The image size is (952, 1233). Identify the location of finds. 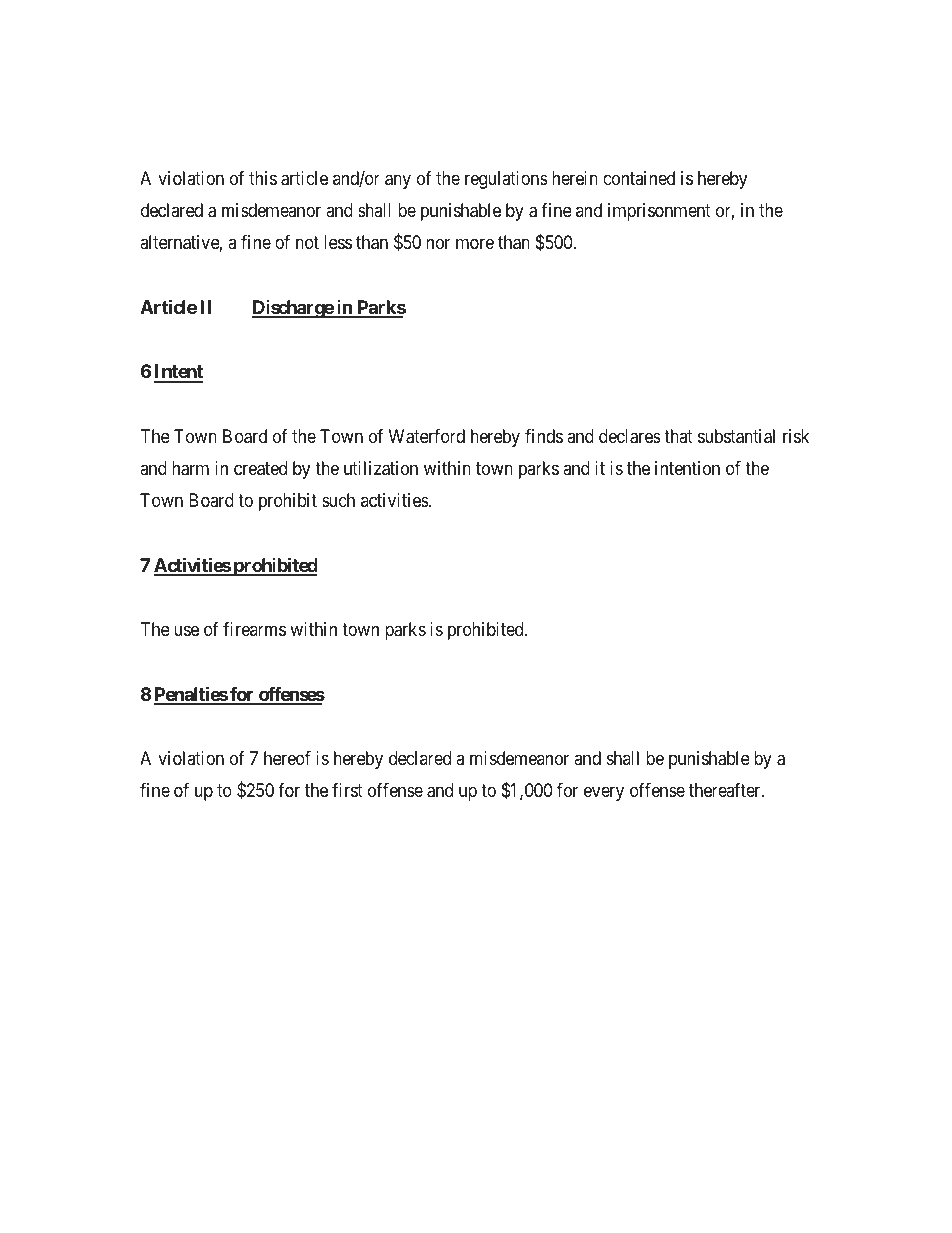
(544, 436).
